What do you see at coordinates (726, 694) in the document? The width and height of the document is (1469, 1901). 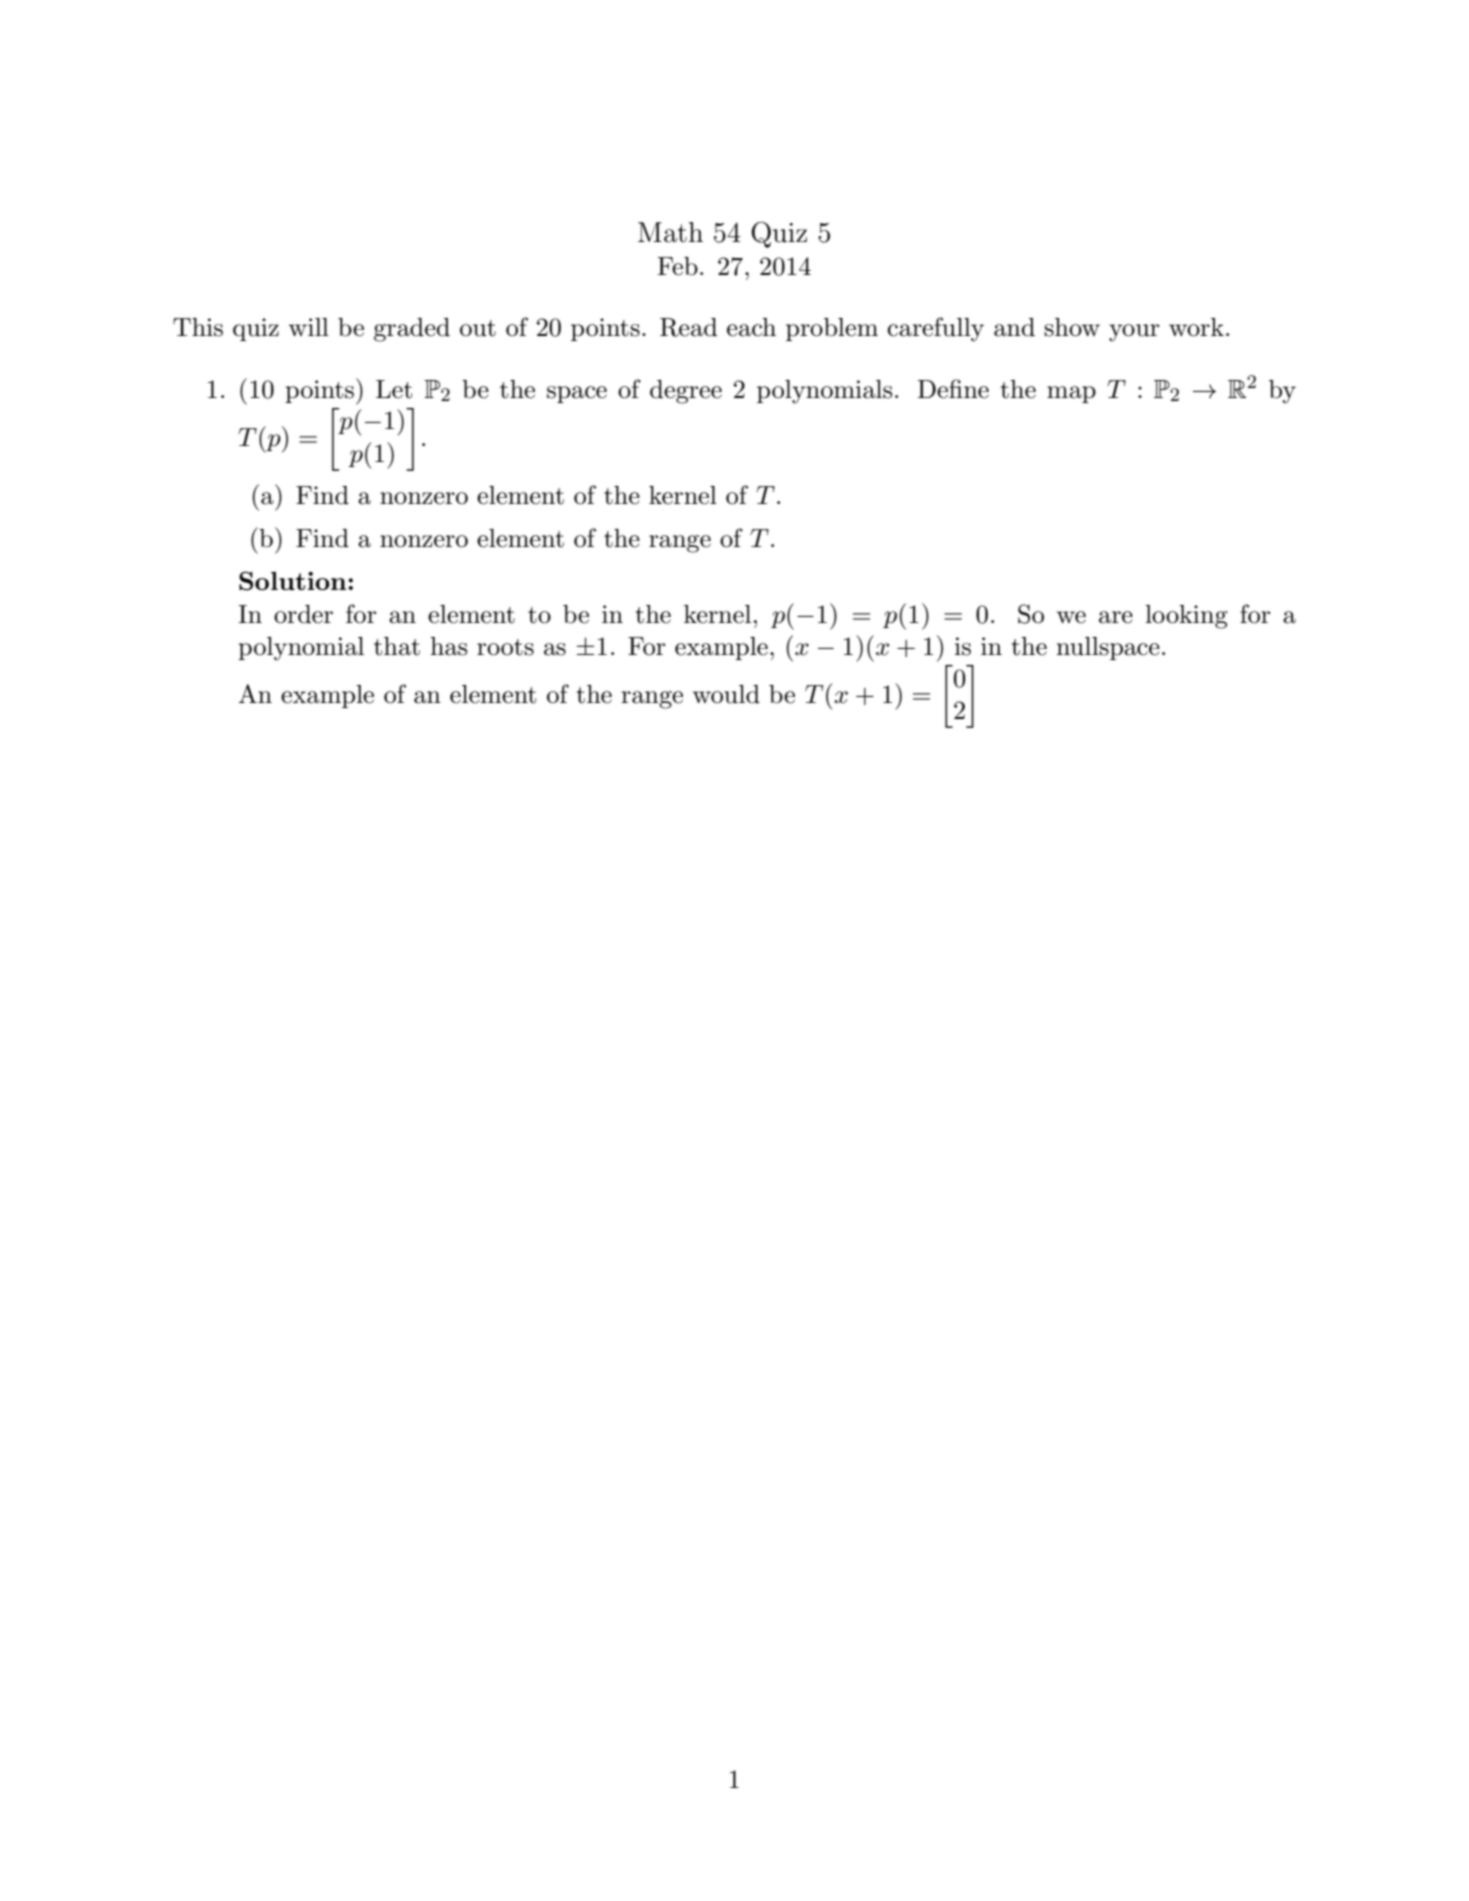 I see `would` at bounding box center [726, 694].
